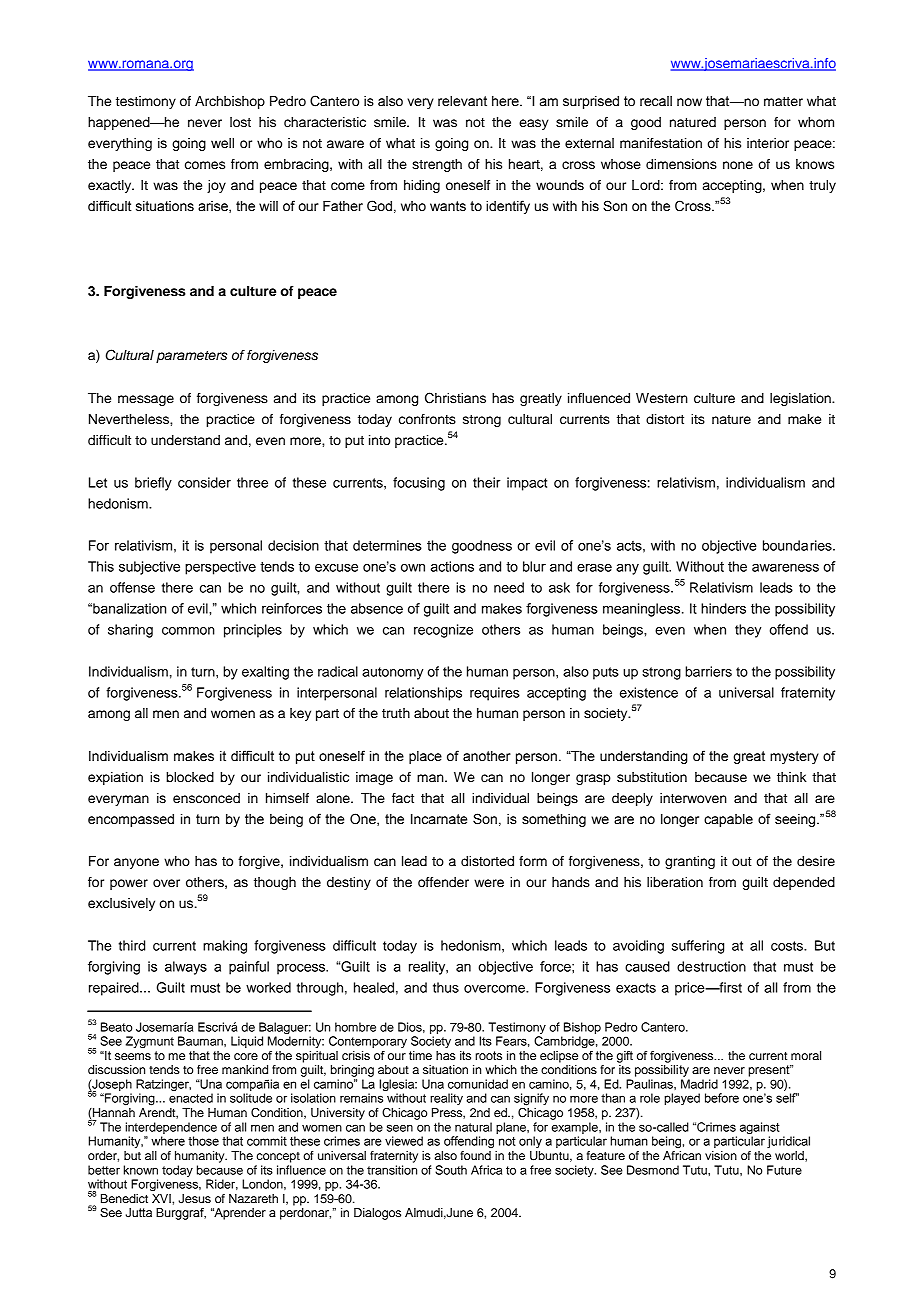  I want to click on relevant, so click(462, 101).
